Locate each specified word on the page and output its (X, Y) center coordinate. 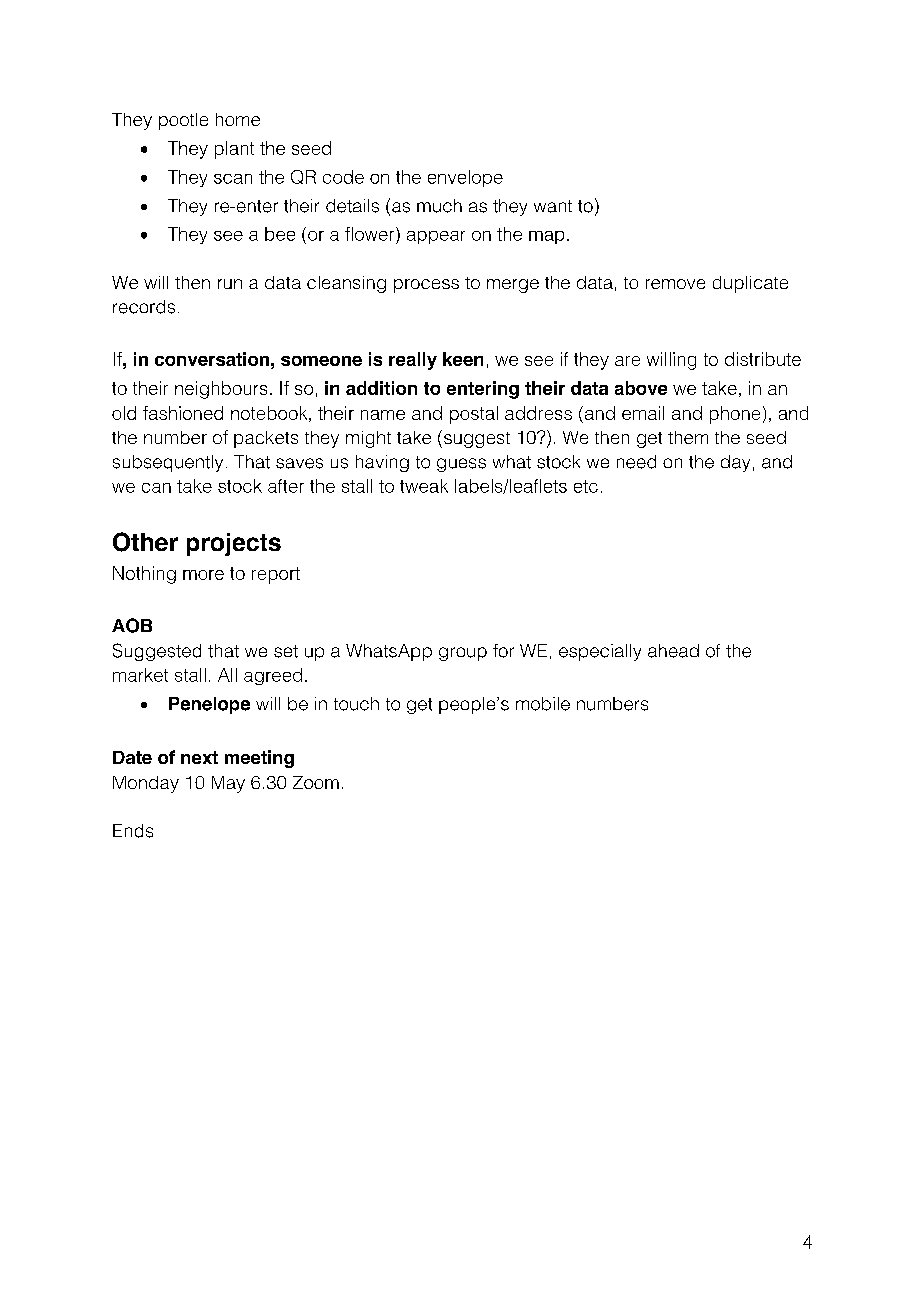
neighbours (221, 390)
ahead (673, 651)
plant (234, 150)
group (463, 654)
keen (463, 359)
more (203, 575)
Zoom (316, 782)
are (627, 361)
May (228, 784)
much (439, 206)
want (553, 206)
